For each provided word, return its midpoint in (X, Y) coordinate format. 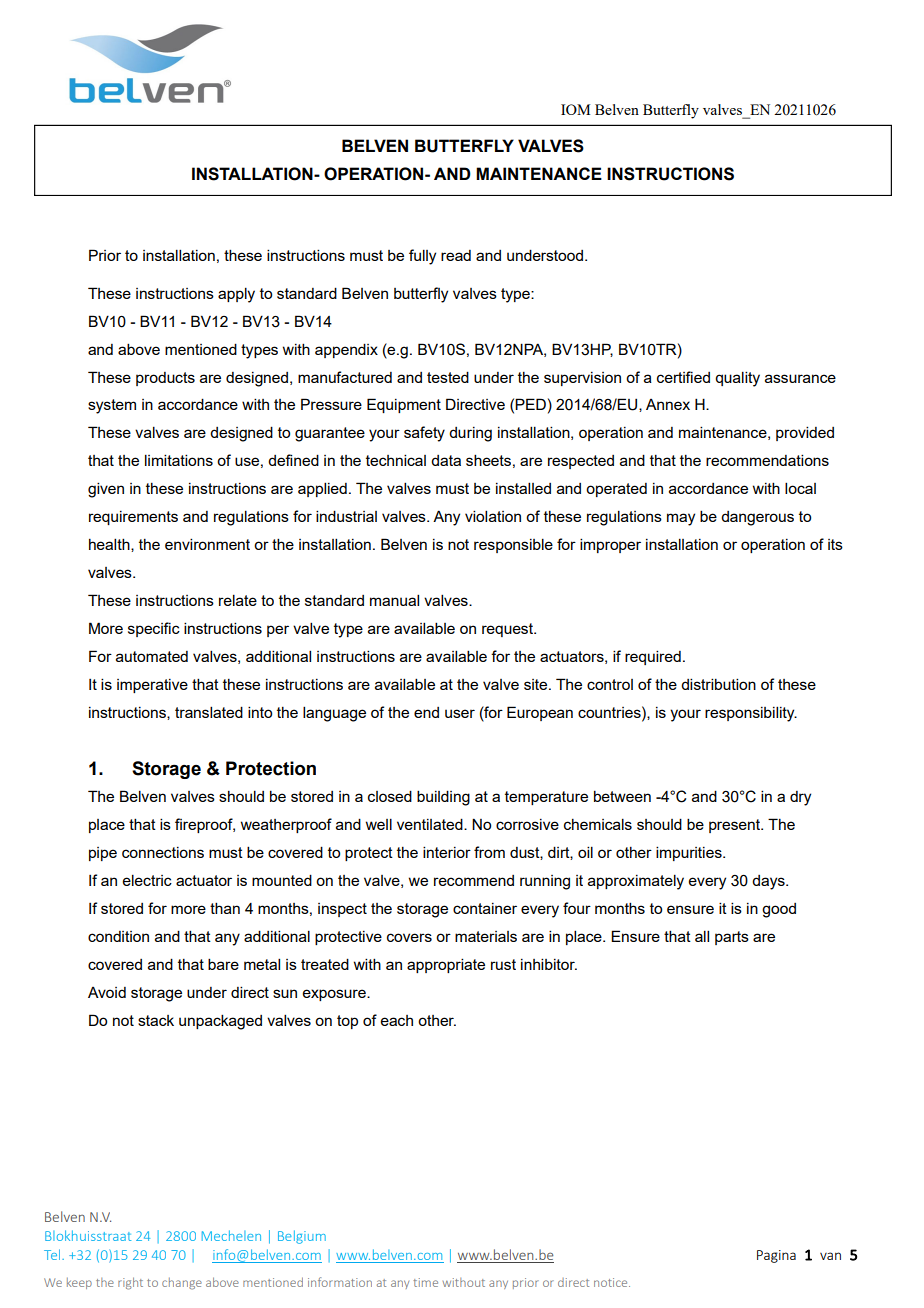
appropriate (446, 965)
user (460, 713)
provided (805, 433)
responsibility (751, 714)
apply (236, 295)
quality (737, 379)
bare (223, 964)
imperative (152, 686)
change (182, 1284)
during (470, 434)
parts (732, 938)
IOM (575, 109)
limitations (179, 460)
